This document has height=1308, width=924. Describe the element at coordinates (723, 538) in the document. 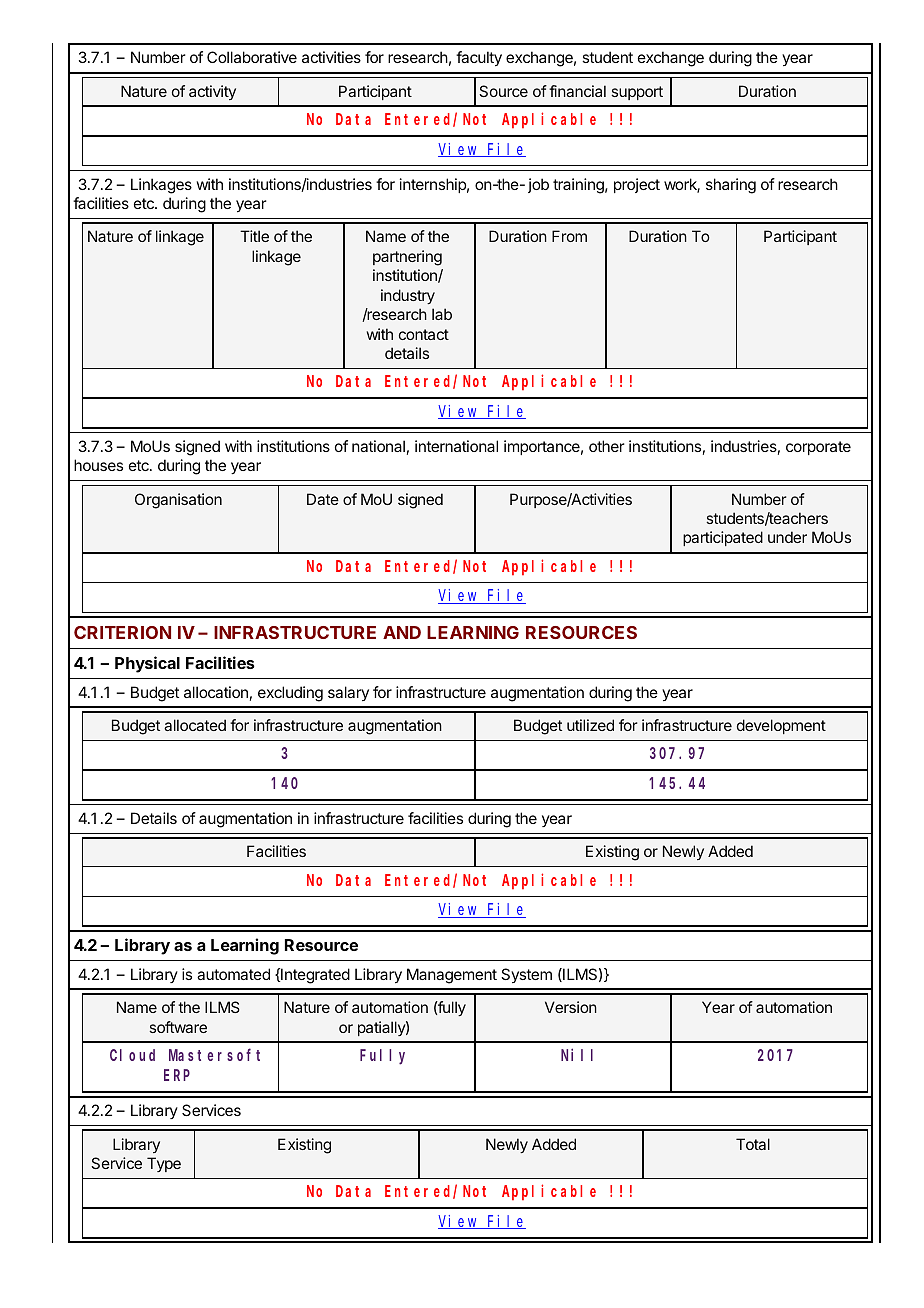

I see `participated` at that location.
